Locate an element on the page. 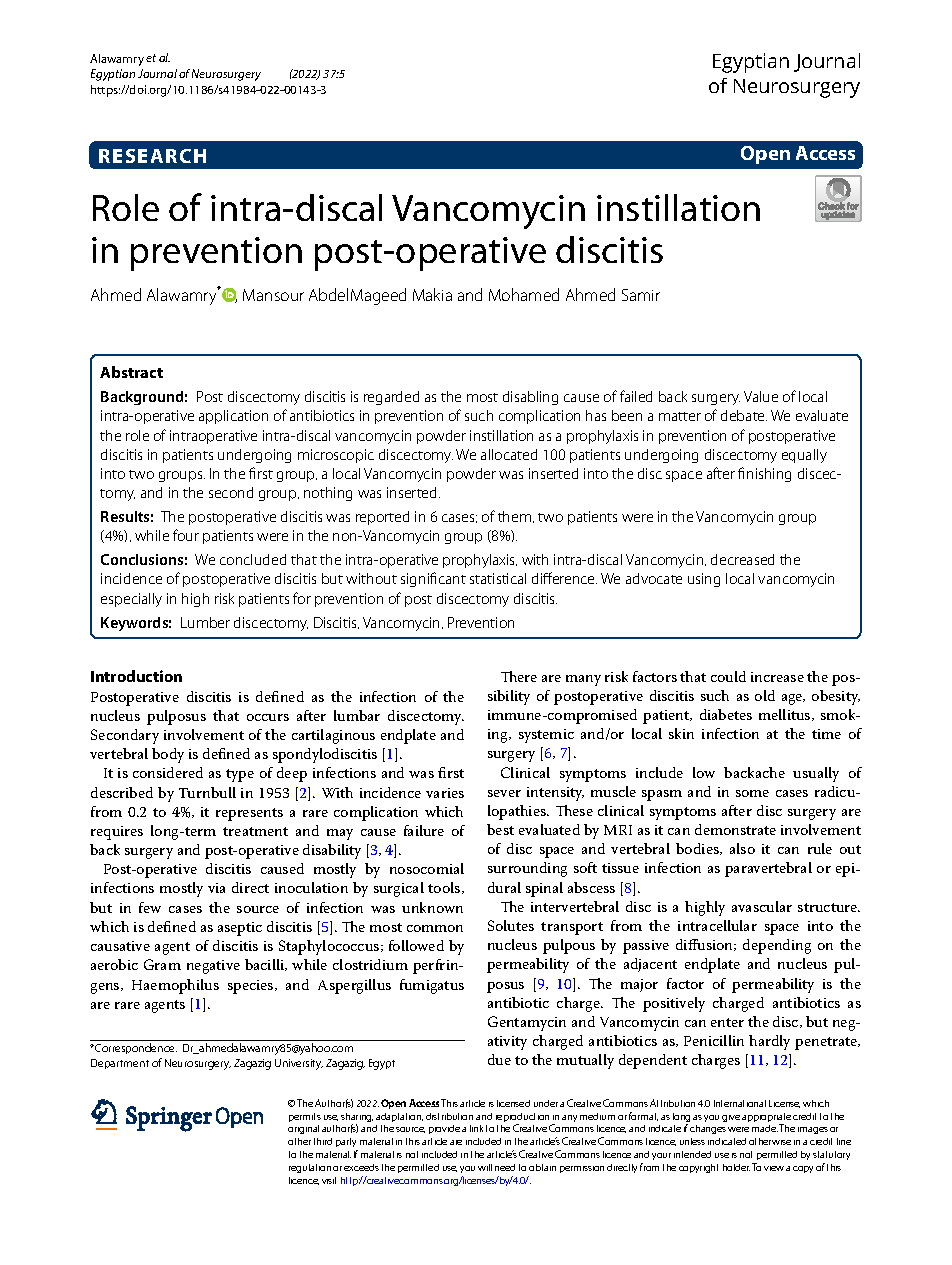 The width and height of the page is (952, 1265). RESEARCH is located at coordinates (152, 156).
